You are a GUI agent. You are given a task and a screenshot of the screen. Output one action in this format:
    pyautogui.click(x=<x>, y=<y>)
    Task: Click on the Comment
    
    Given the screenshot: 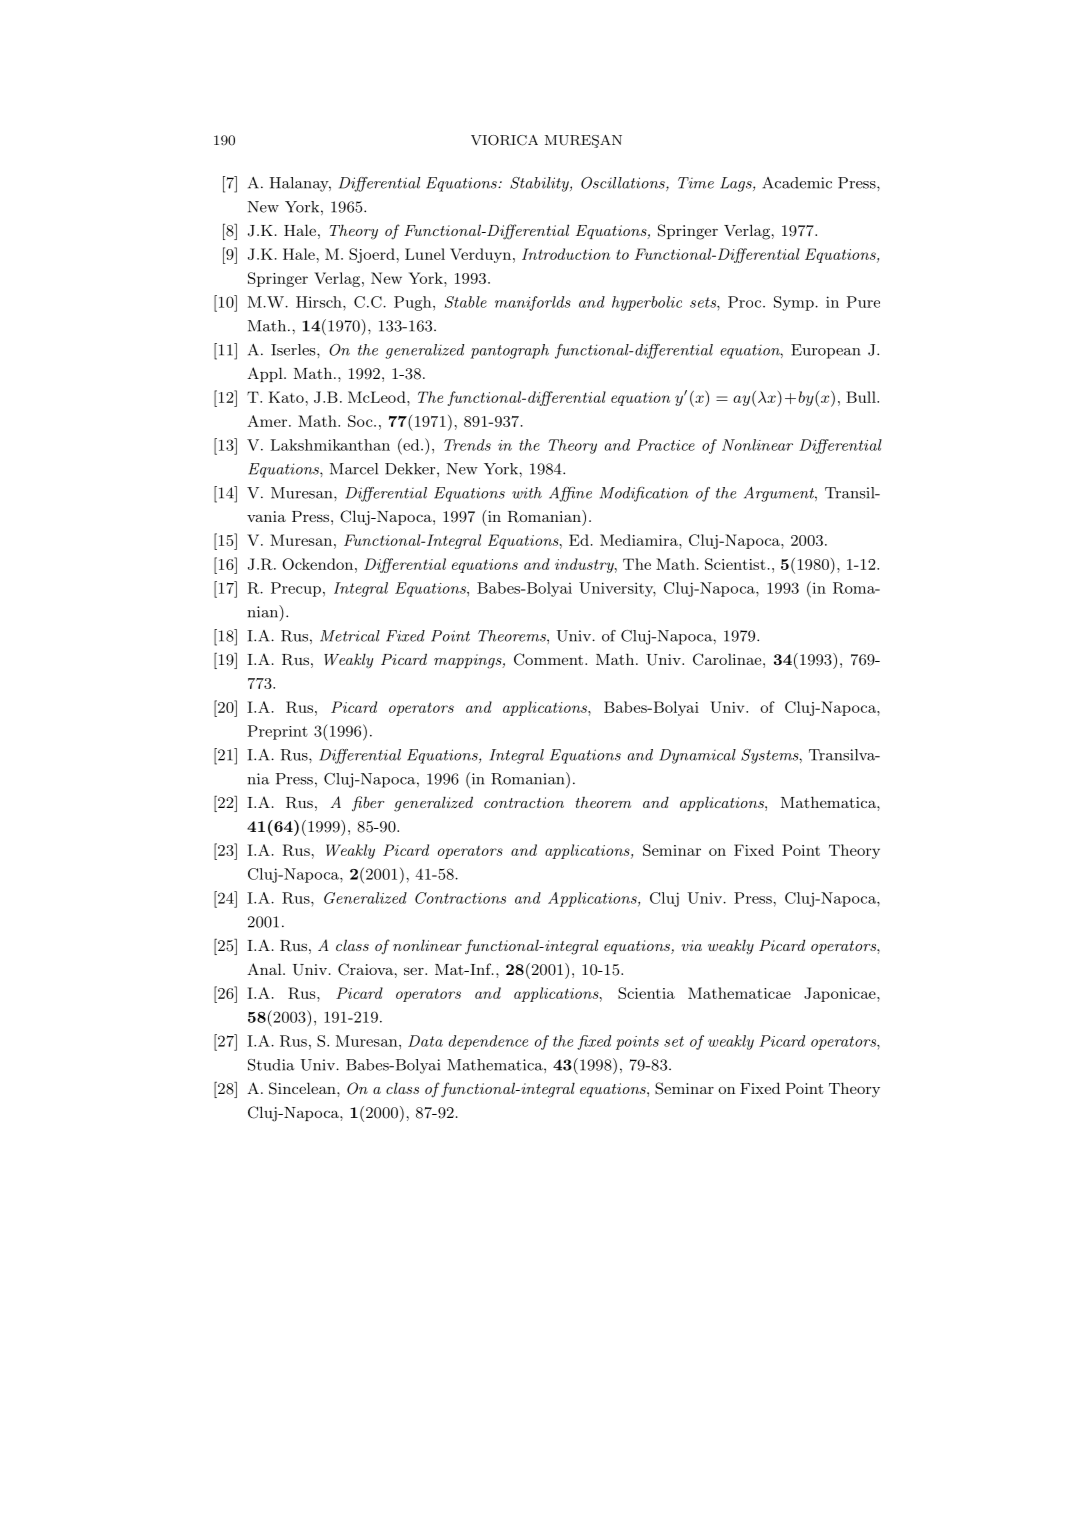 What is the action you would take?
    pyautogui.click(x=550, y=659)
